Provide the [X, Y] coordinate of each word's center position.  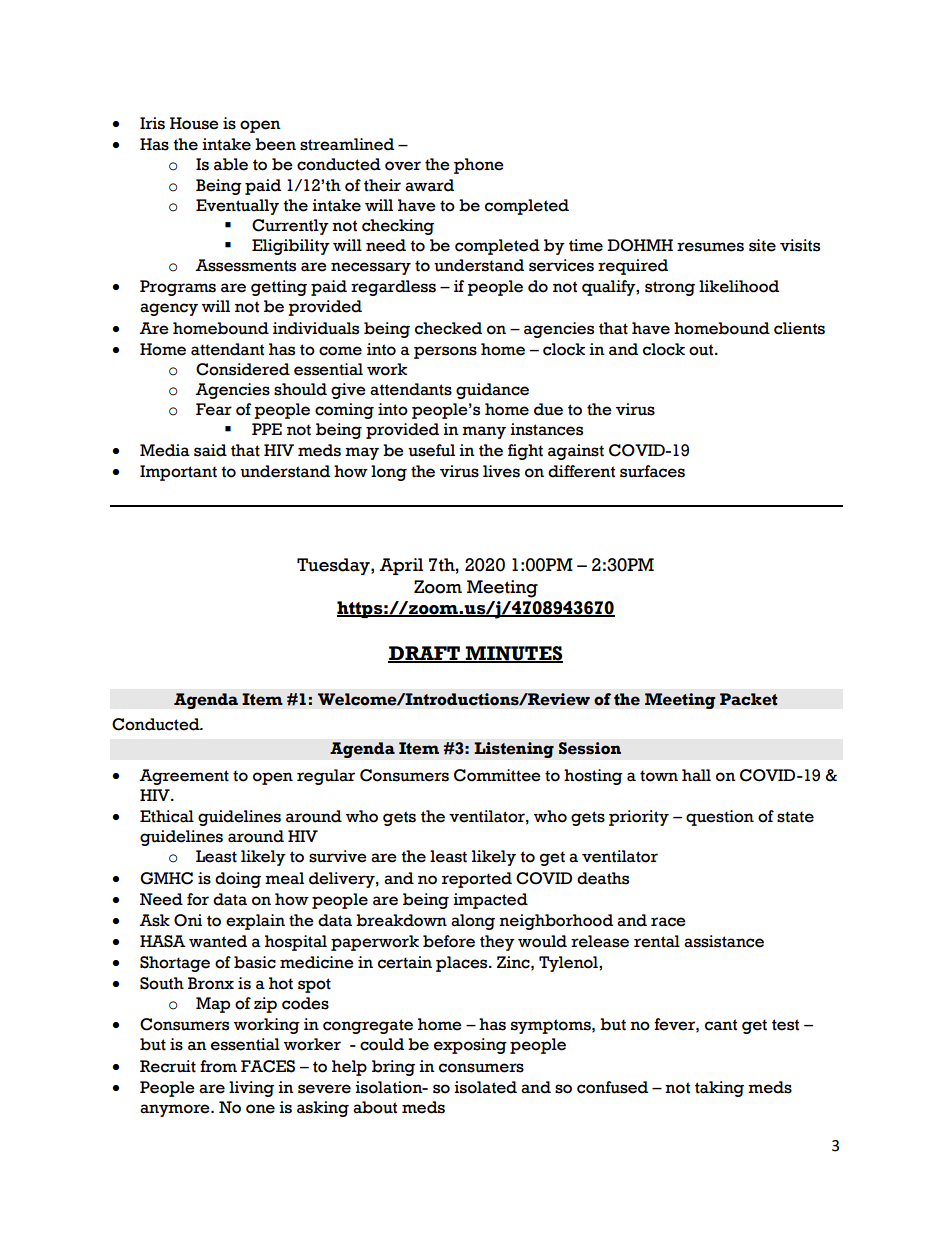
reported [477, 880]
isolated [485, 1087]
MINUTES [513, 654]
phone [479, 166]
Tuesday [334, 566]
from [218, 1066]
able [231, 164]
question [720, 818]
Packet [749, 699]
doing [238, 880]
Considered [243, 369]
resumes [710, 247]
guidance [492, 391]
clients [799, 328]
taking [719, 1089]
